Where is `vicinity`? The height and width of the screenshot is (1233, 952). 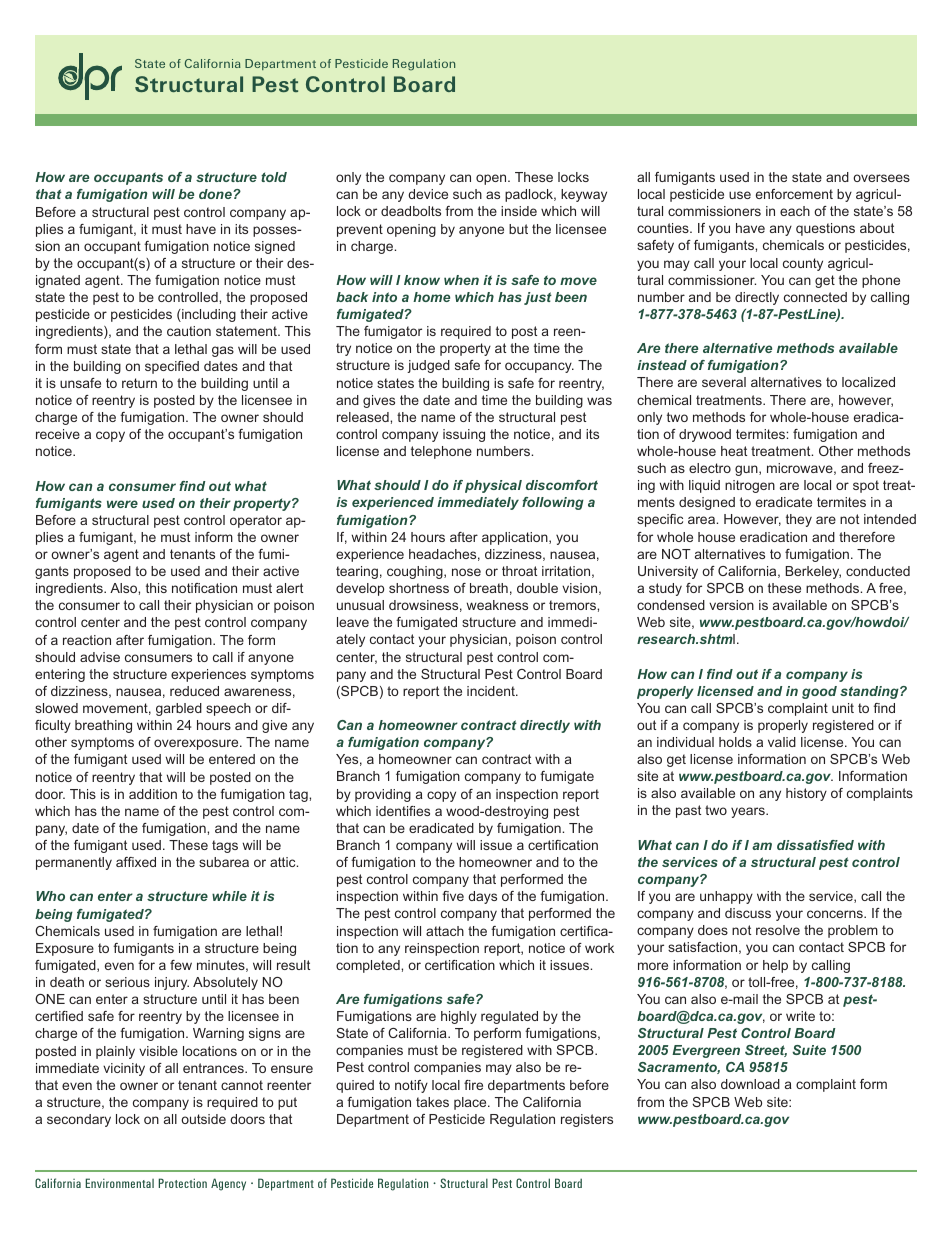 vicinity is located at coordinates (124, 1069).
